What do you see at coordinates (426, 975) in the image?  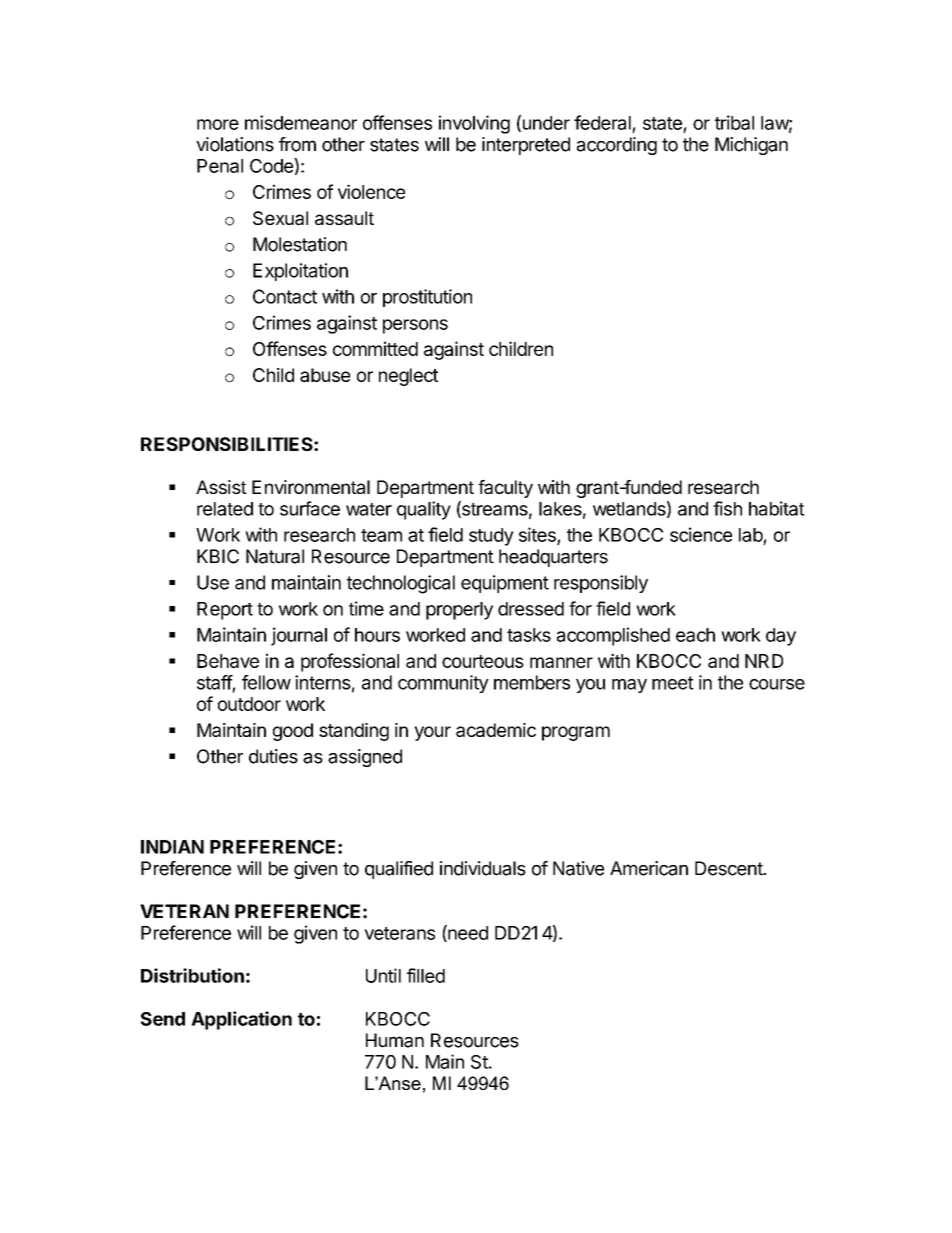 I see `filled` at bounding box center [426, 975].
